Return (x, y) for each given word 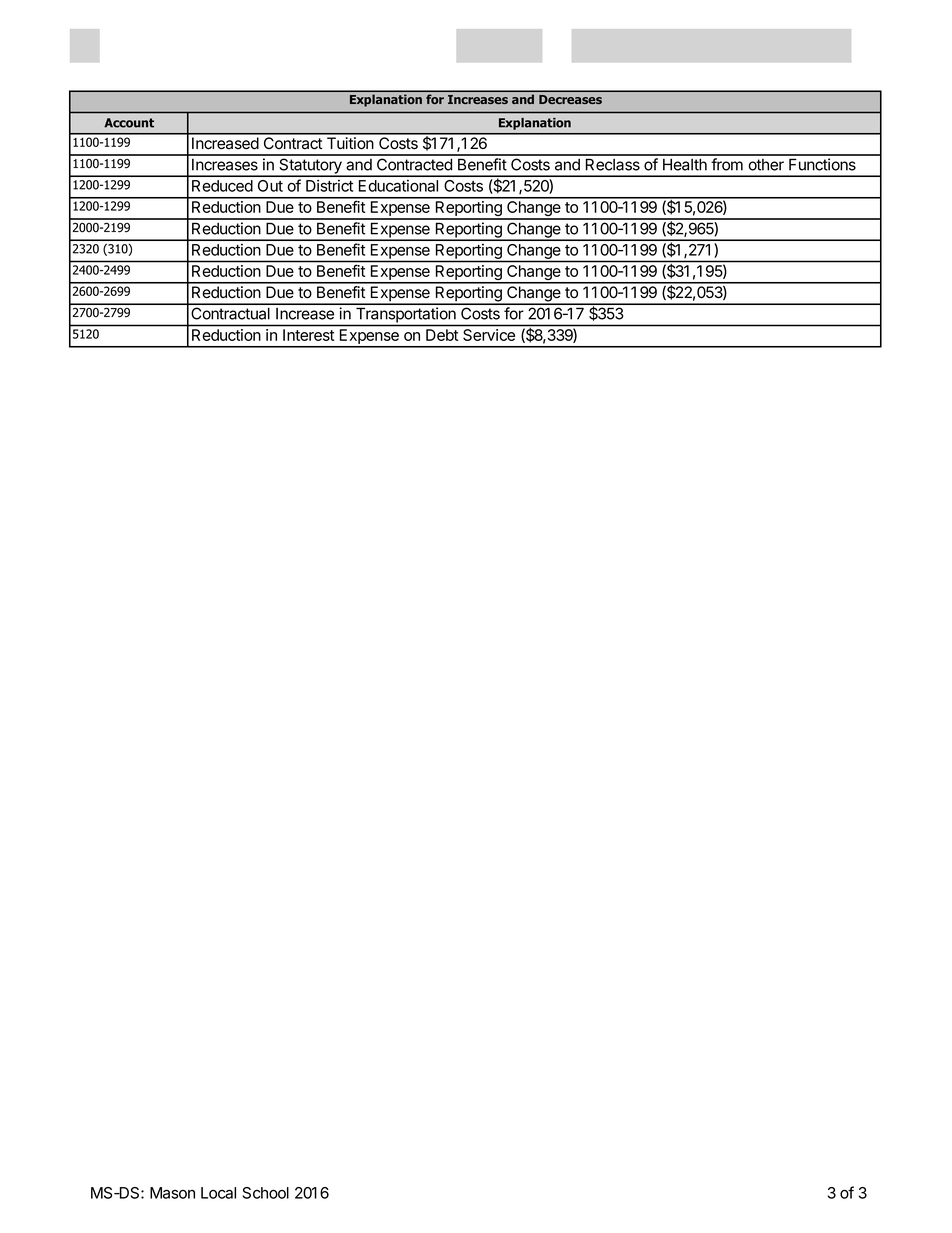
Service (489, 335)
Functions (822, 164)
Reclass (613, 165)
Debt (442, 335)
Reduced (222, 186)
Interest (308, 335)
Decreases (570, 99)
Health (685, 165)
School (266, 1193)
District (329, 186)
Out (270, 186)
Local (218, 1193)
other (766, 165)
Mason (172, 1193)
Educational (398, 186)
